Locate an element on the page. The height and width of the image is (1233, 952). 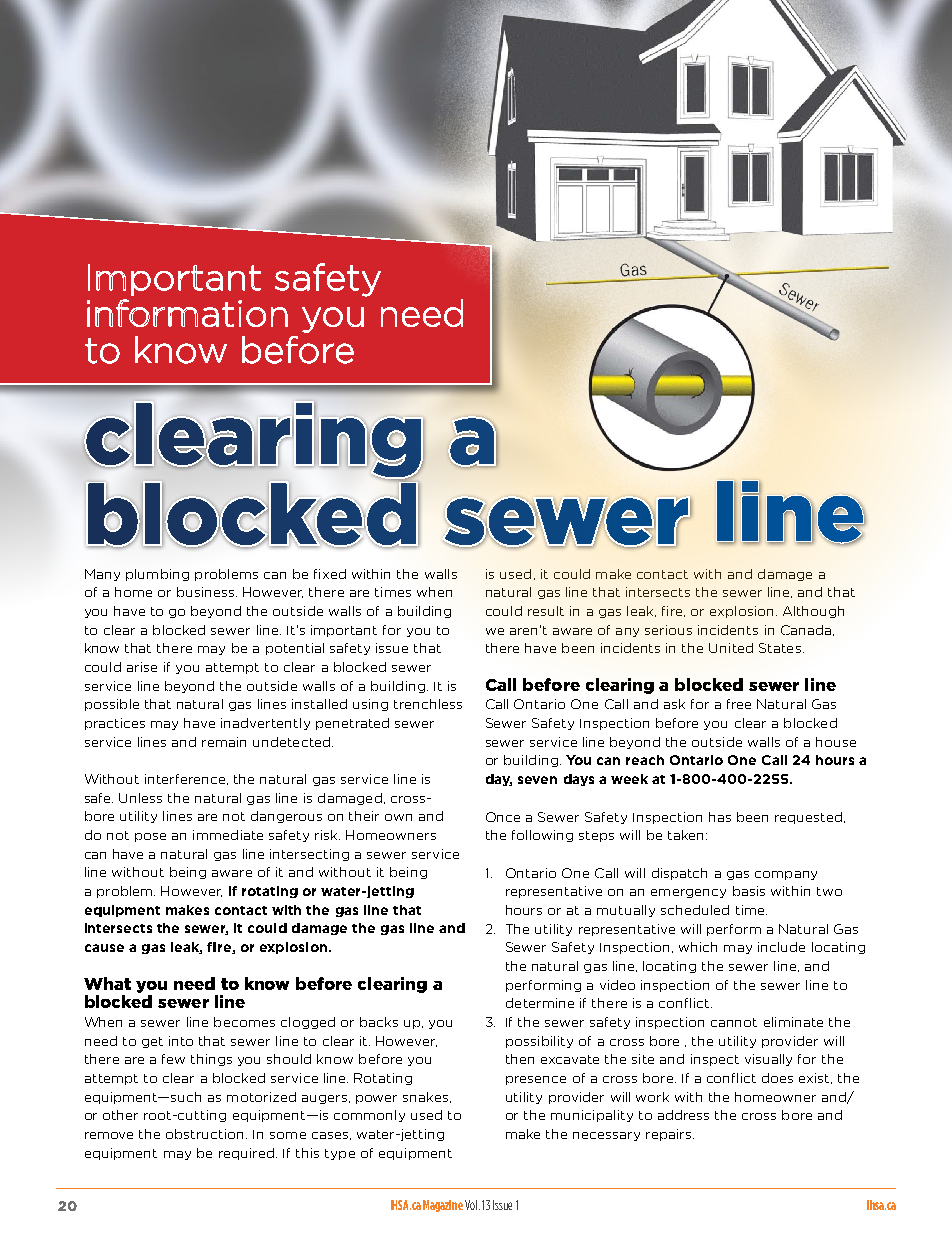
information is located at coordinates (187, 313).
